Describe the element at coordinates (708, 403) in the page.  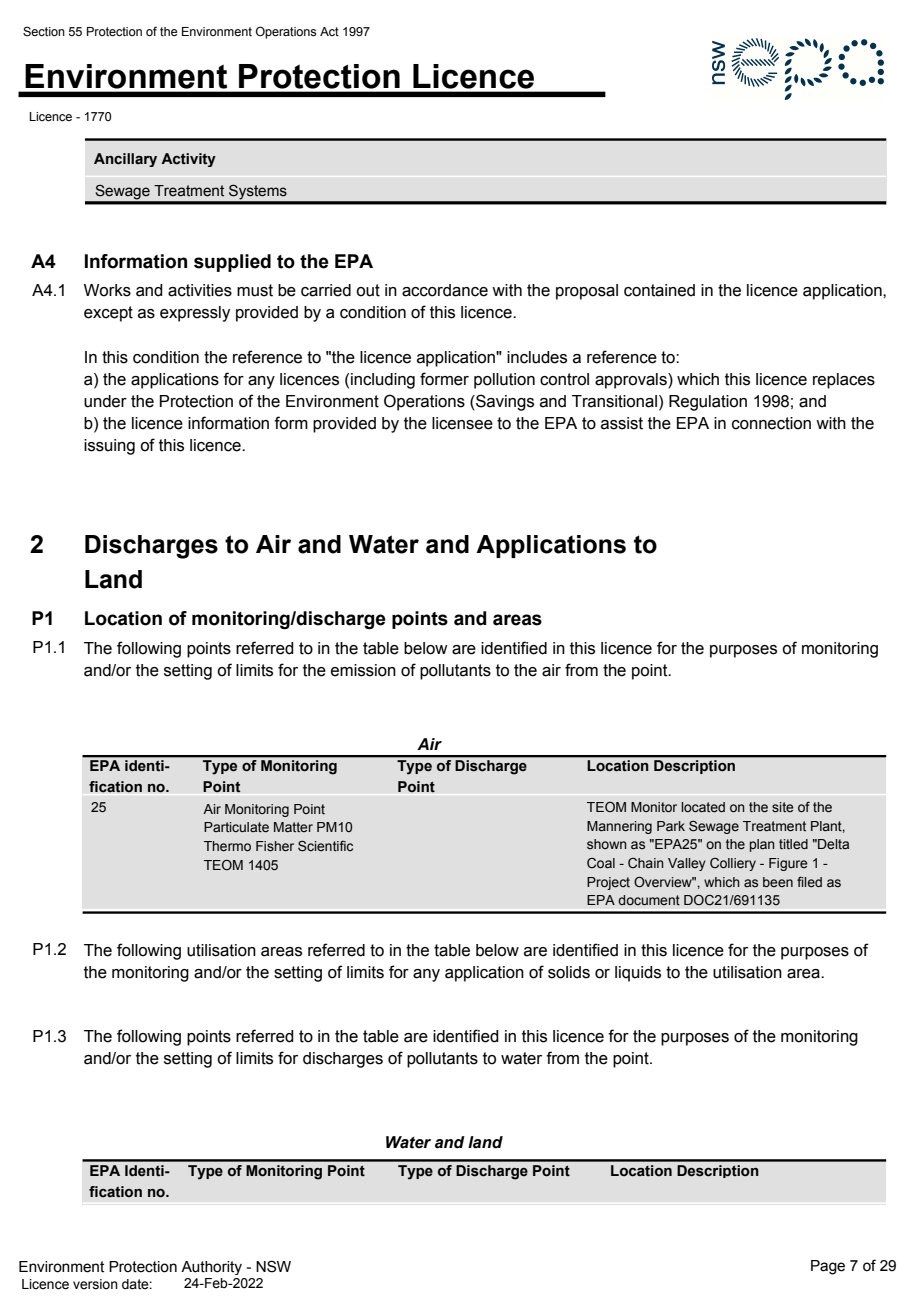
I see `Regulation` at that location.
